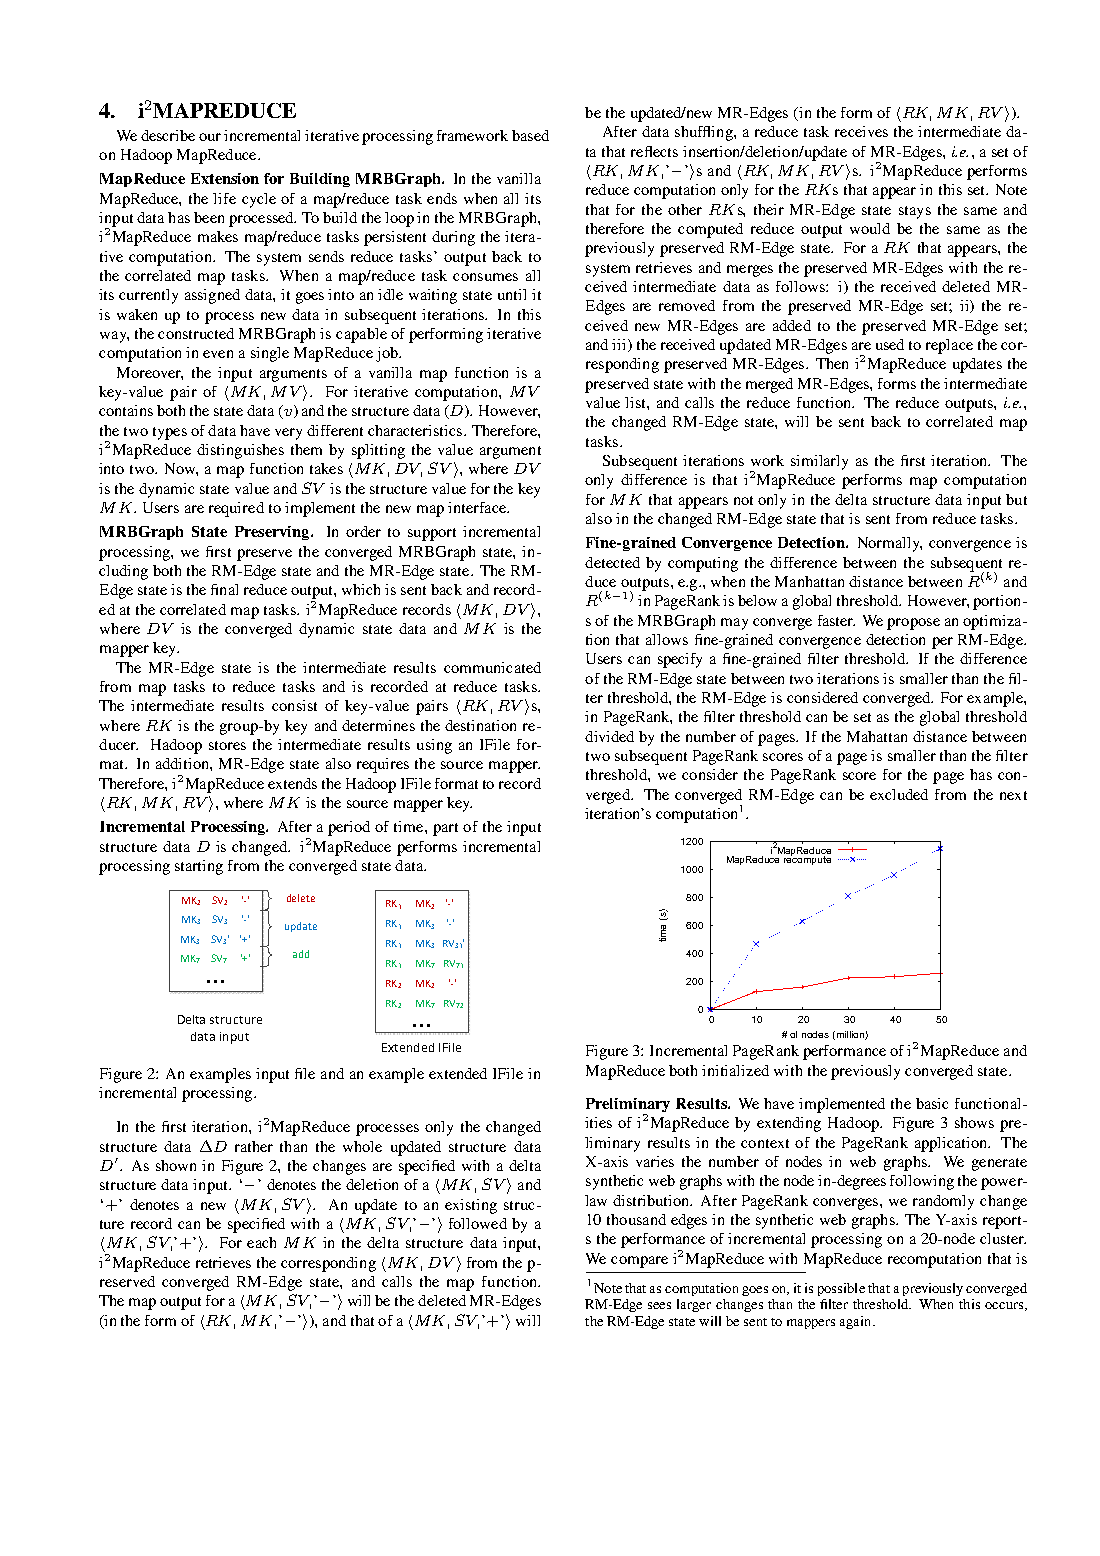 This screenshot has width=1100, height=1556. I want to click on stores, so click(227, 745).
